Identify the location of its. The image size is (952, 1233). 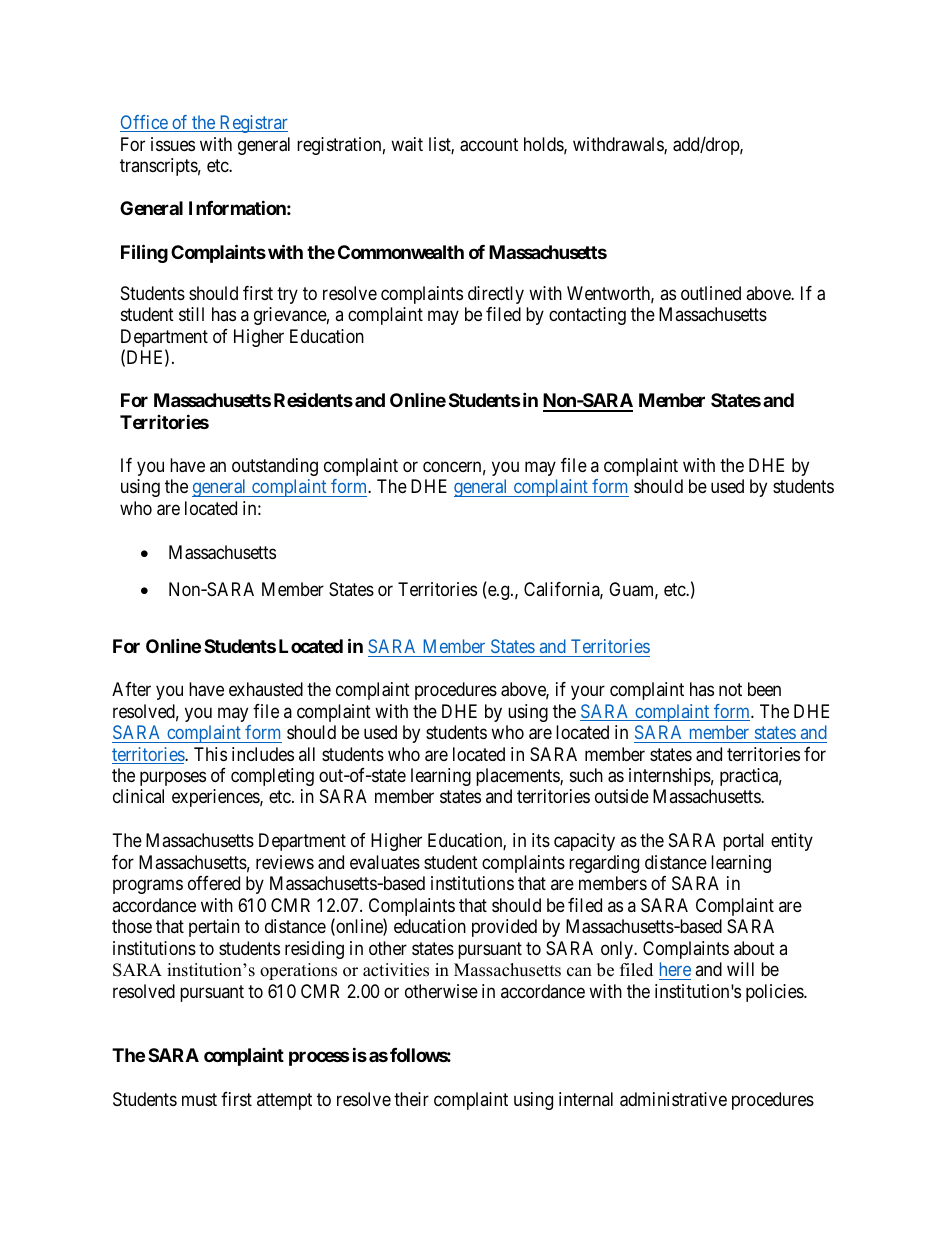
(541, 840).
